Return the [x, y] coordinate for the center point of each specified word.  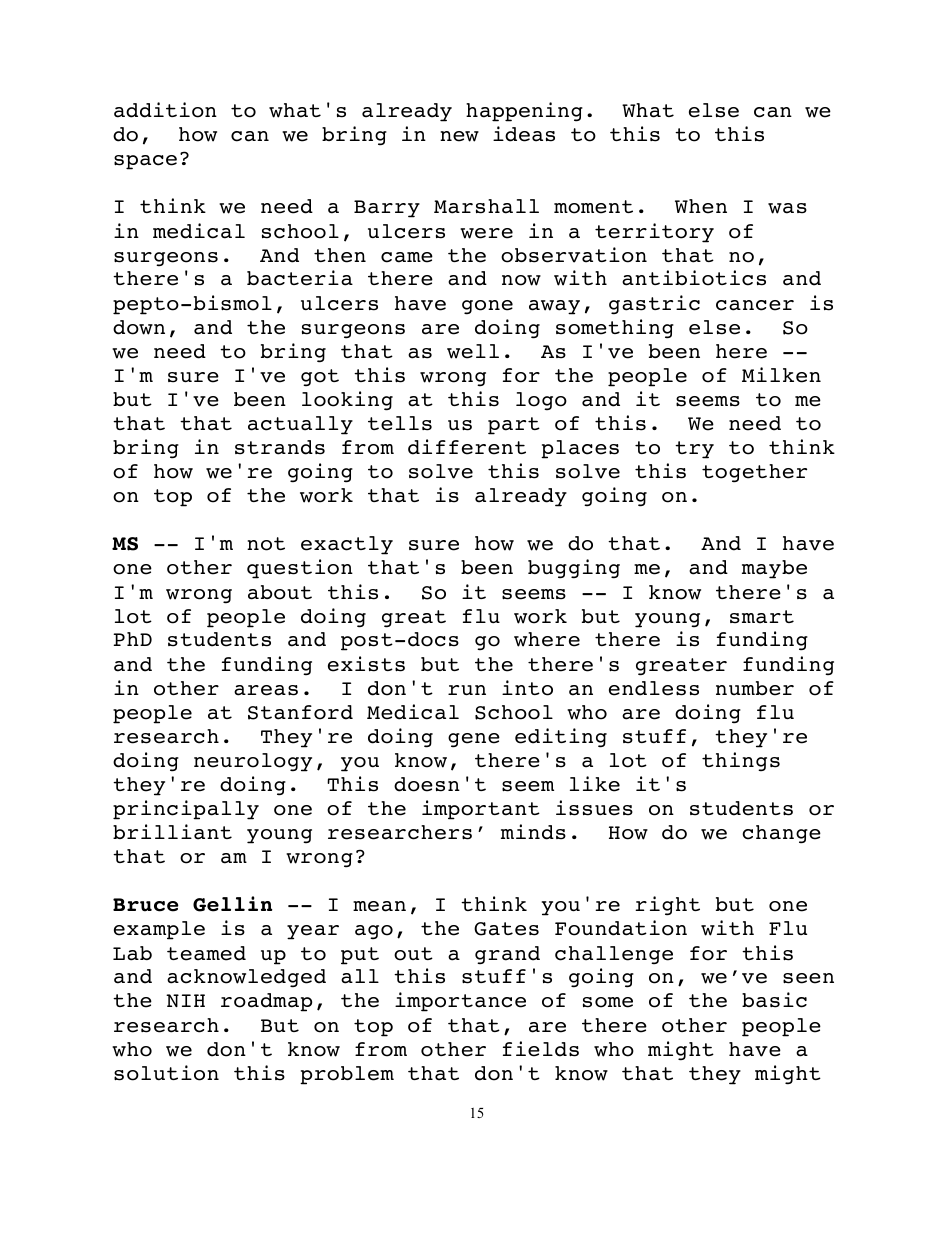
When [701, 206]
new [459, 136]
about [280, 592]
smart [762, 617]
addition [165, 110]
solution [166, 1073]
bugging [574, 569]
